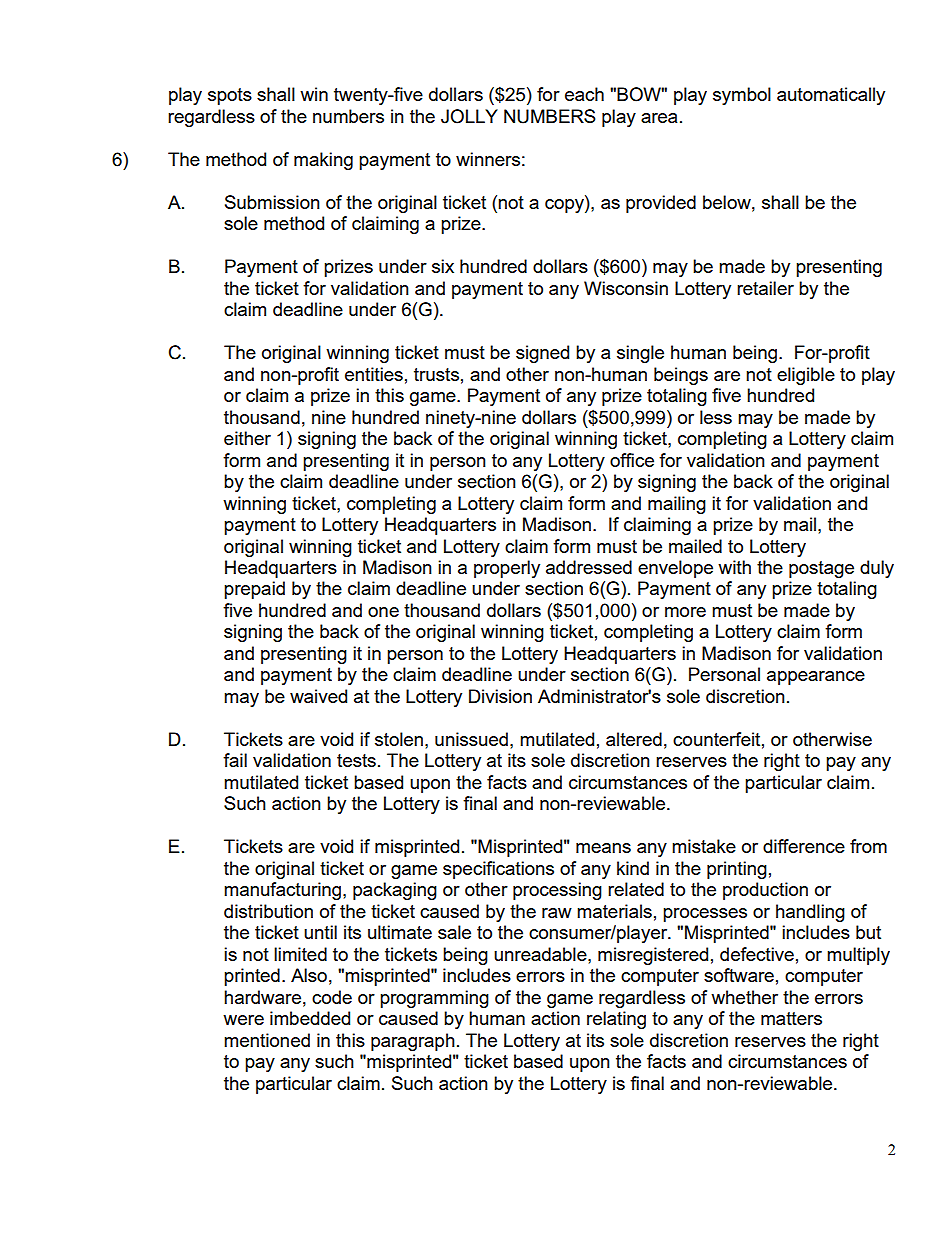  What do you see at coordinates (500, 696) in the page?
I see `Division` at bounding box center [500, 696].
